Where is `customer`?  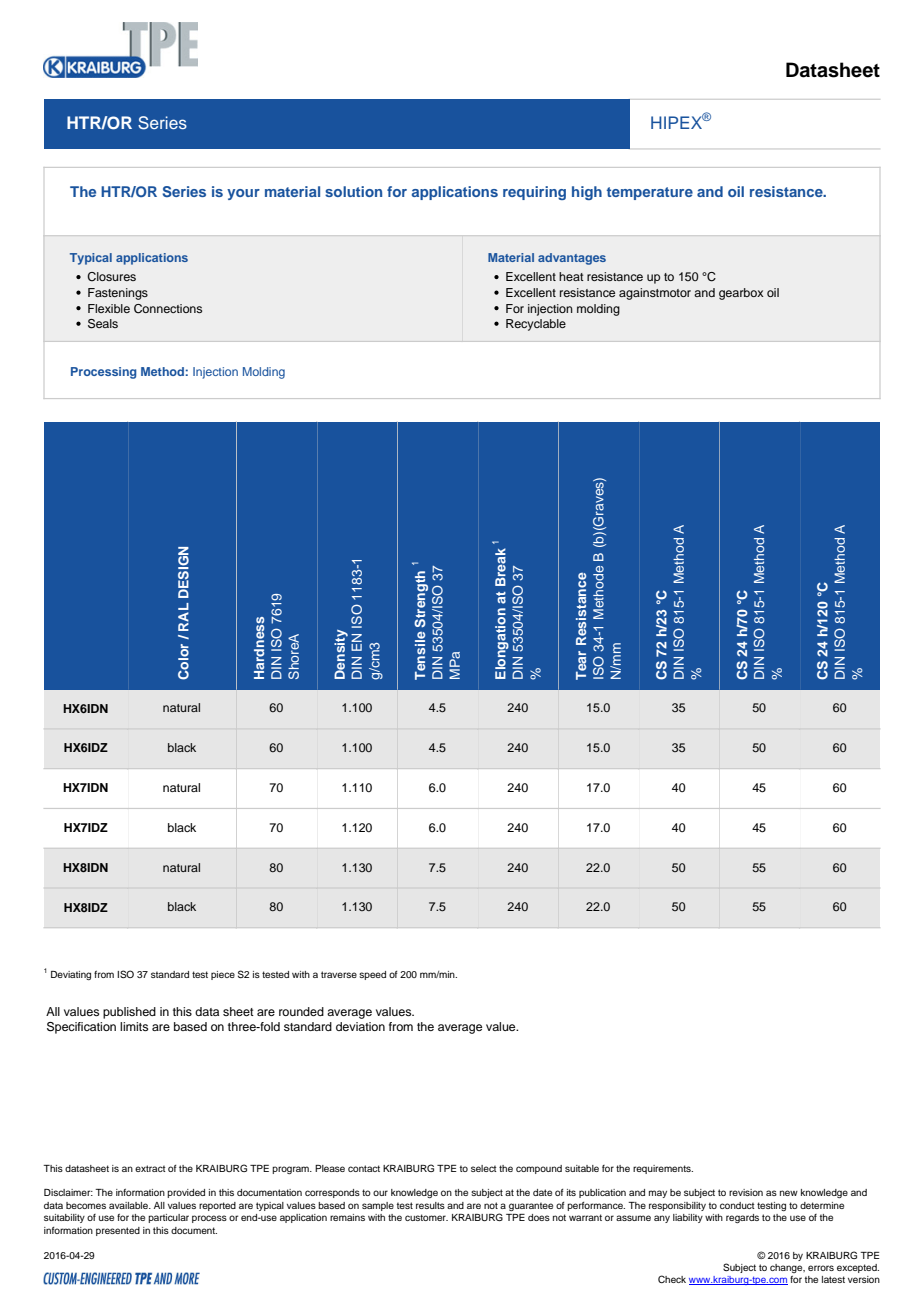
customer is located at coordinates (426, 1217).
